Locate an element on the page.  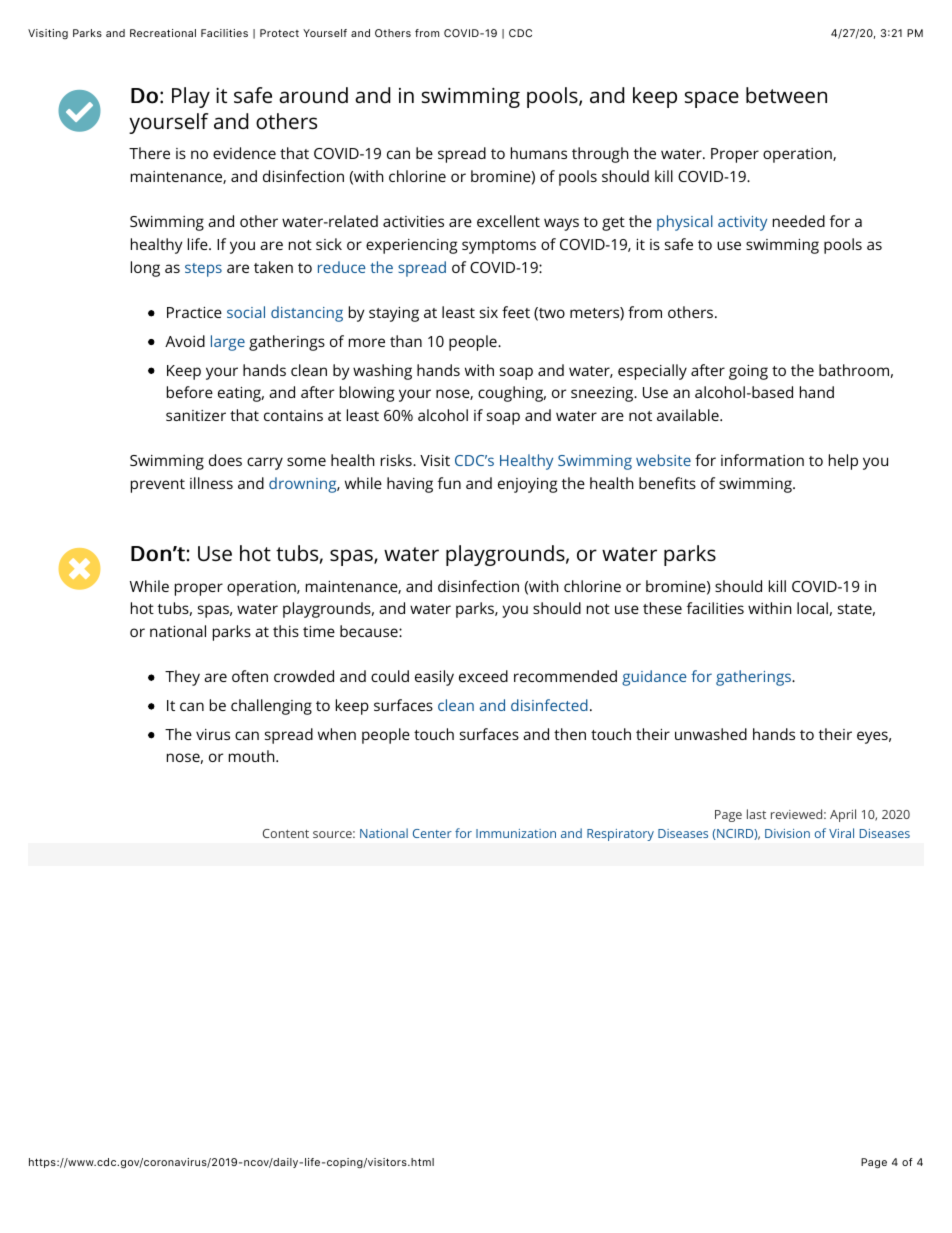
information is located at coordinates (762, 460).
